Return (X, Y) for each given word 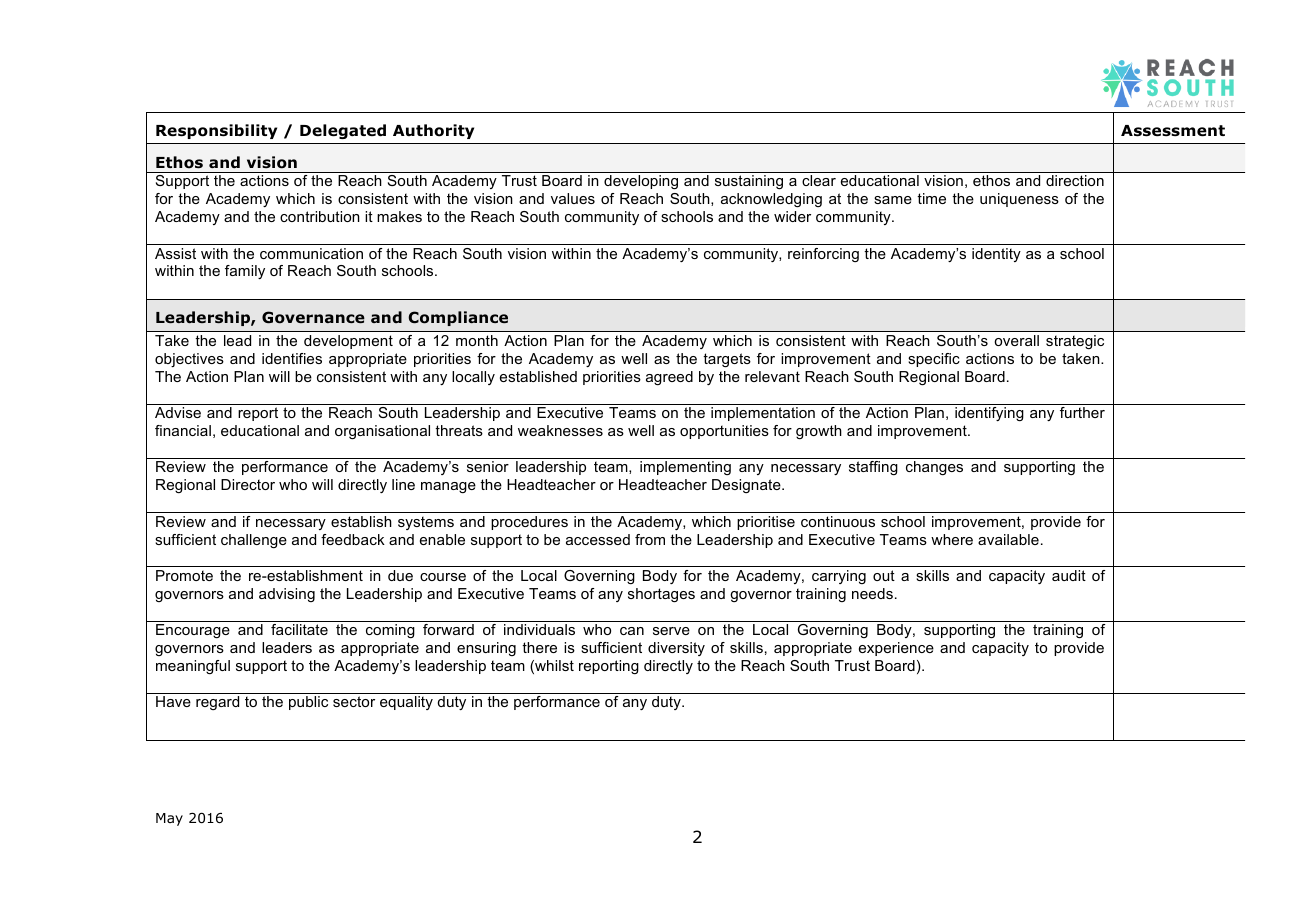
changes (934, 468)
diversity (676, 649)
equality (406, 703)
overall (1016, 340)
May (169, 819)
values (573, 198)
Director (248, 484)
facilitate (299, 629)
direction (1075, 180)
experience (896, 649)
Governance (313, 317)
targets (727, 360)
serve (671, 631)
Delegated (343, 131)
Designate (747, 486)
